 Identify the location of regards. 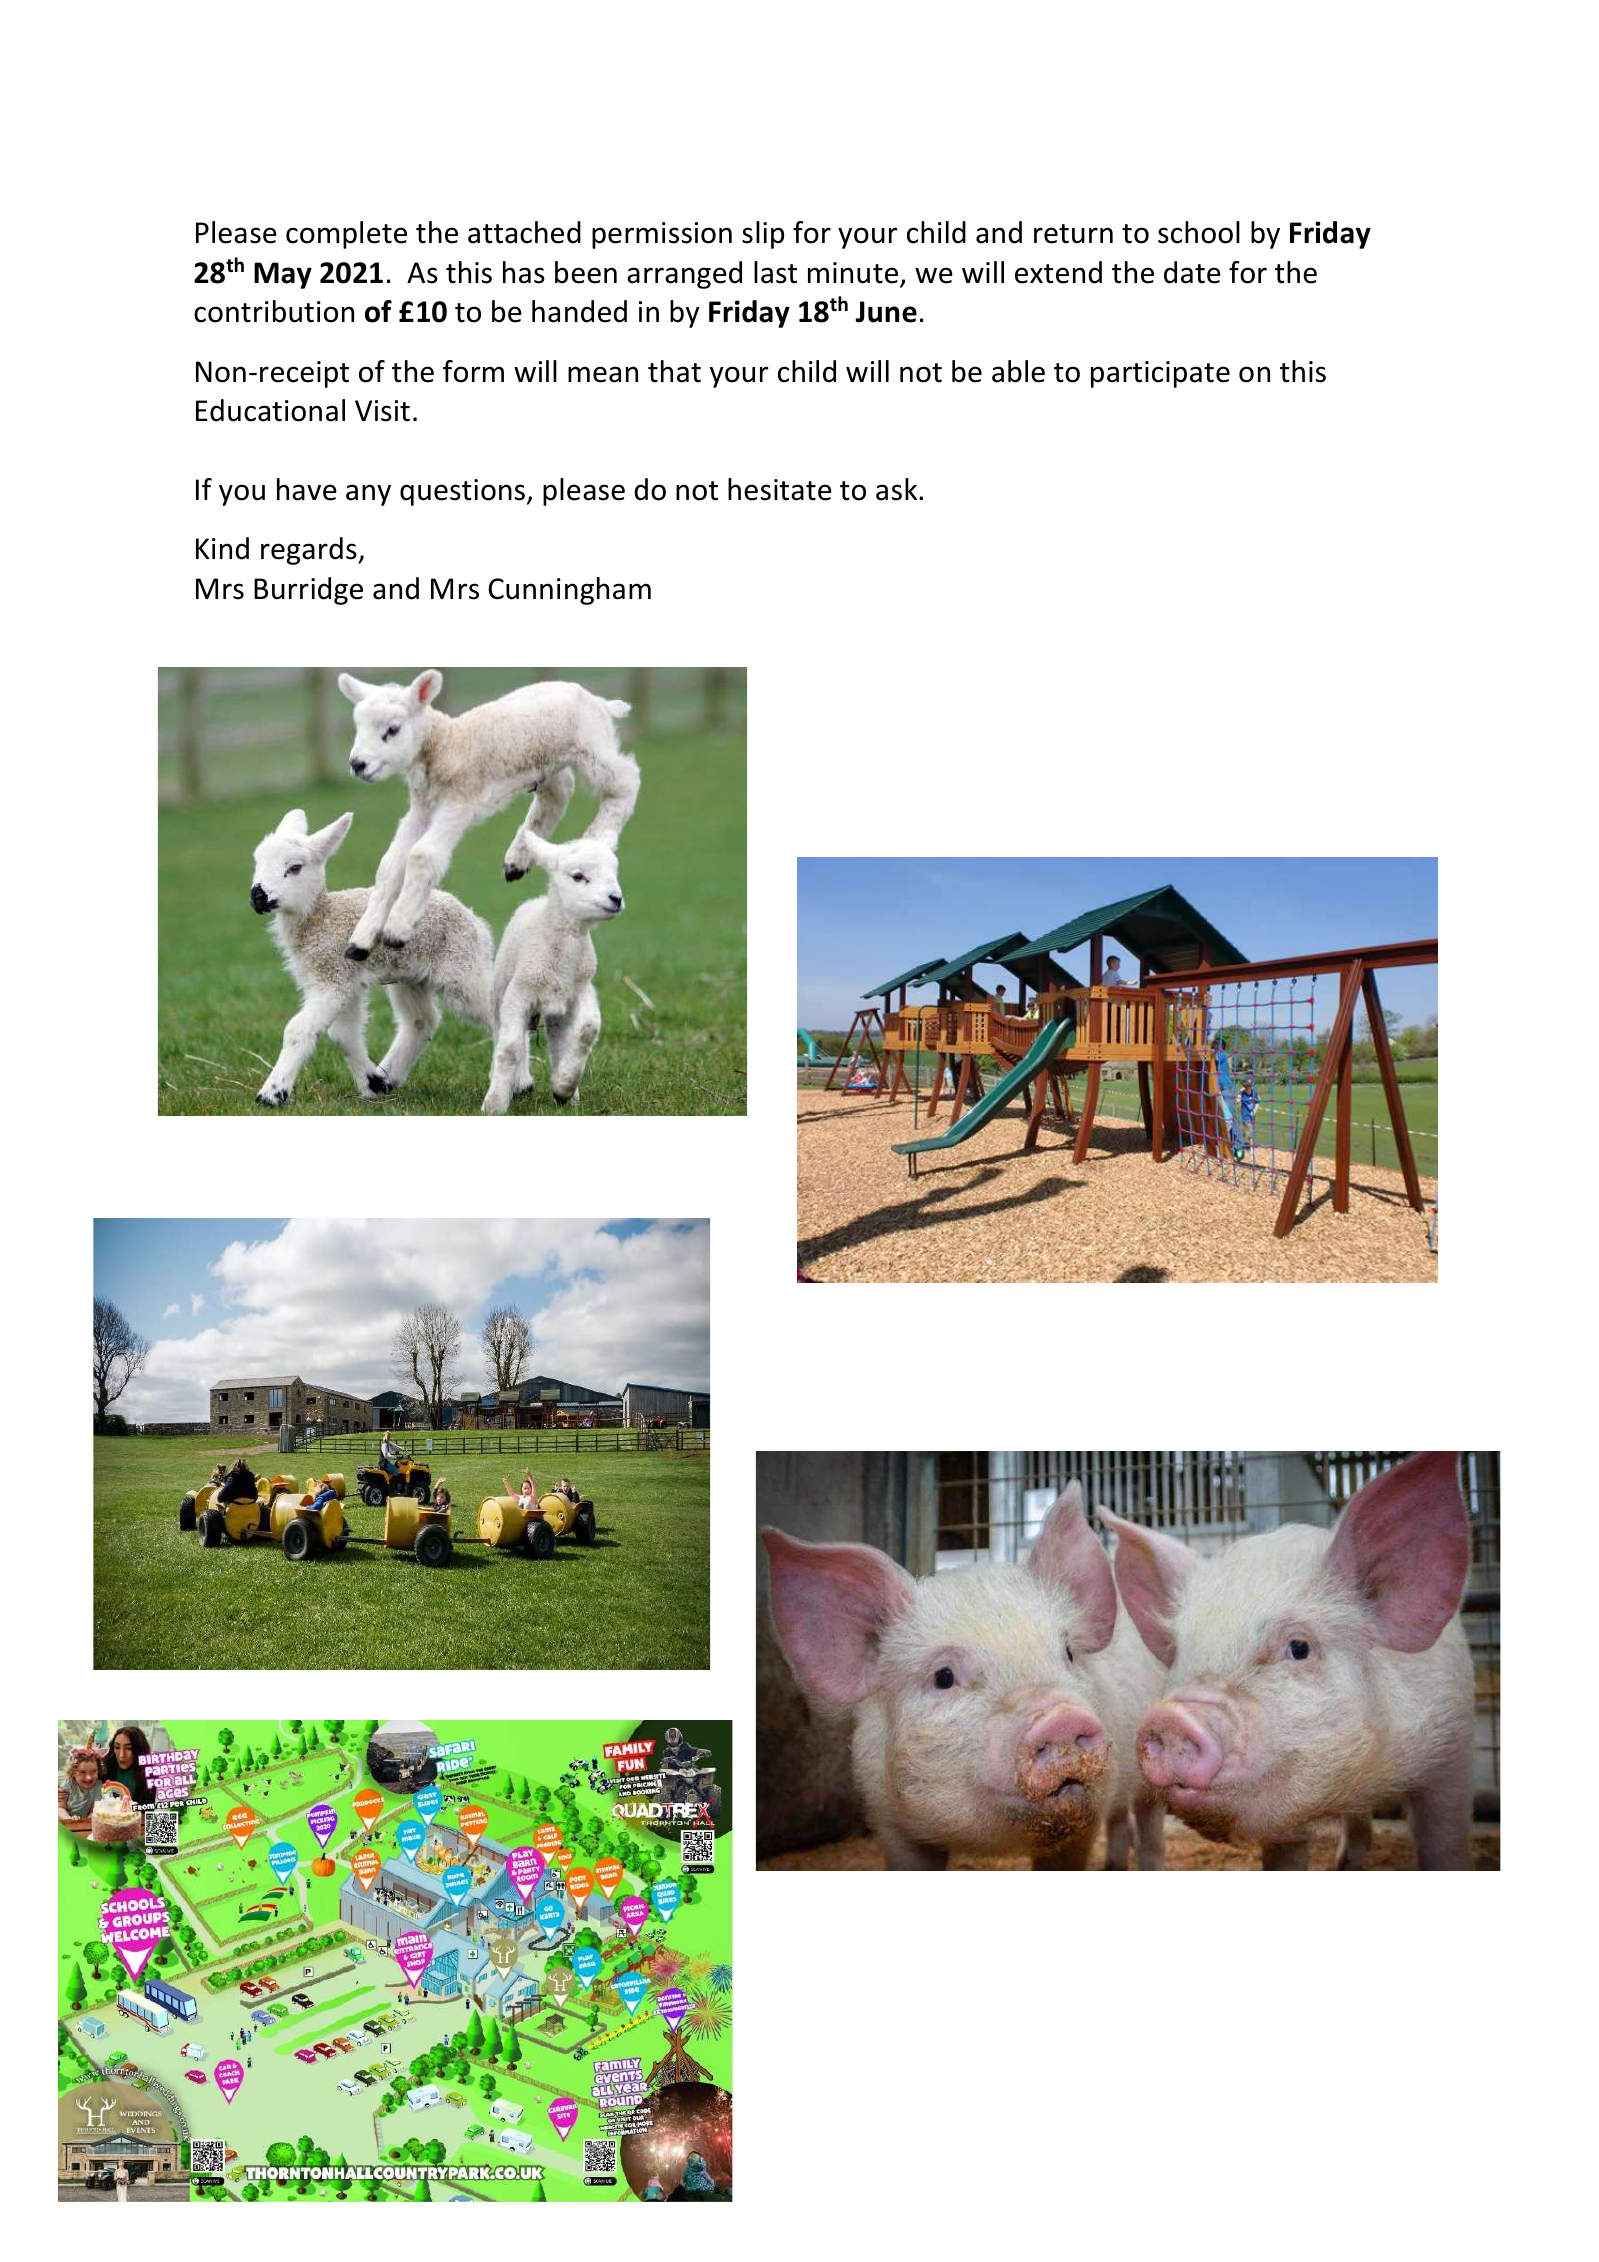
(310, 551).
